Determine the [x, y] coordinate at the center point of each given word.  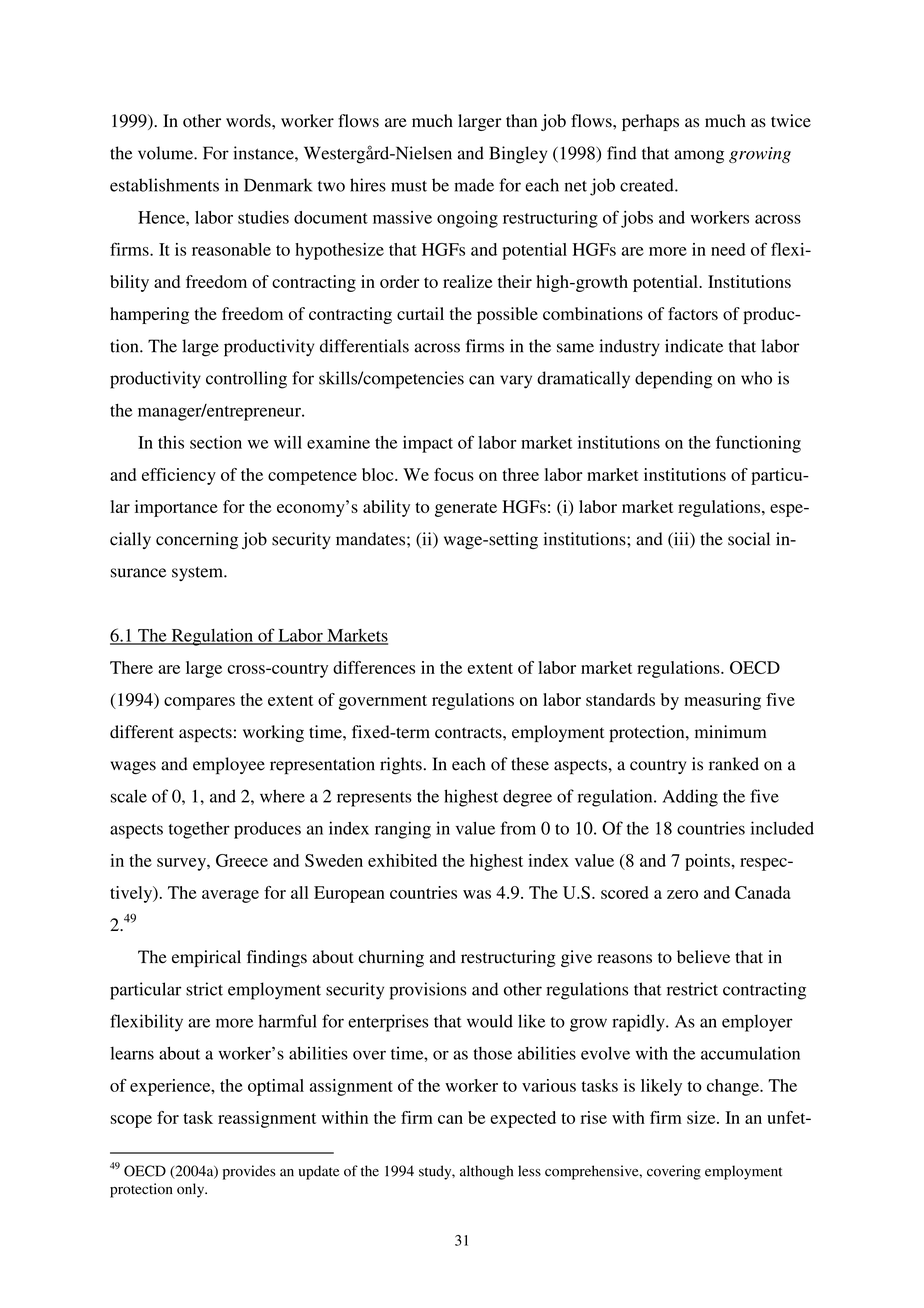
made [474, 185]
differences [374, 667]
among [699, 157]
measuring [722, 701]
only [192, 1190]
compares [199, 703]
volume [166, 153]
